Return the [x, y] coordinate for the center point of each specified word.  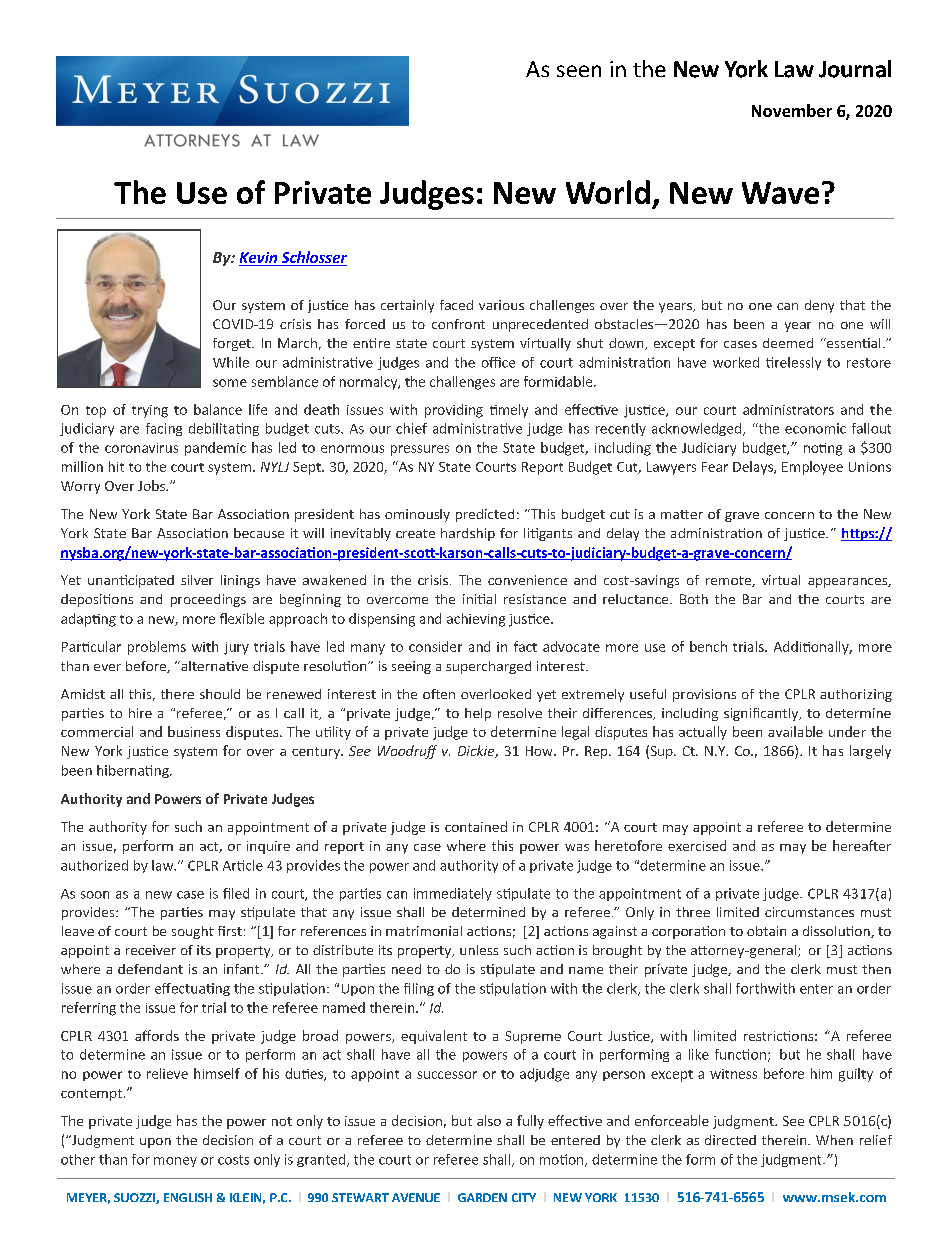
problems [157, 648]
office [498, 362]
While [231, 362]
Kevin [259, 259]
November [792, 110]
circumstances [809, 912]
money [175, 1162]
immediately [453, 894]
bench [708, 646]
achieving [476, 620]
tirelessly [793, 363]
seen [579, 71]
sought [193, 932]
